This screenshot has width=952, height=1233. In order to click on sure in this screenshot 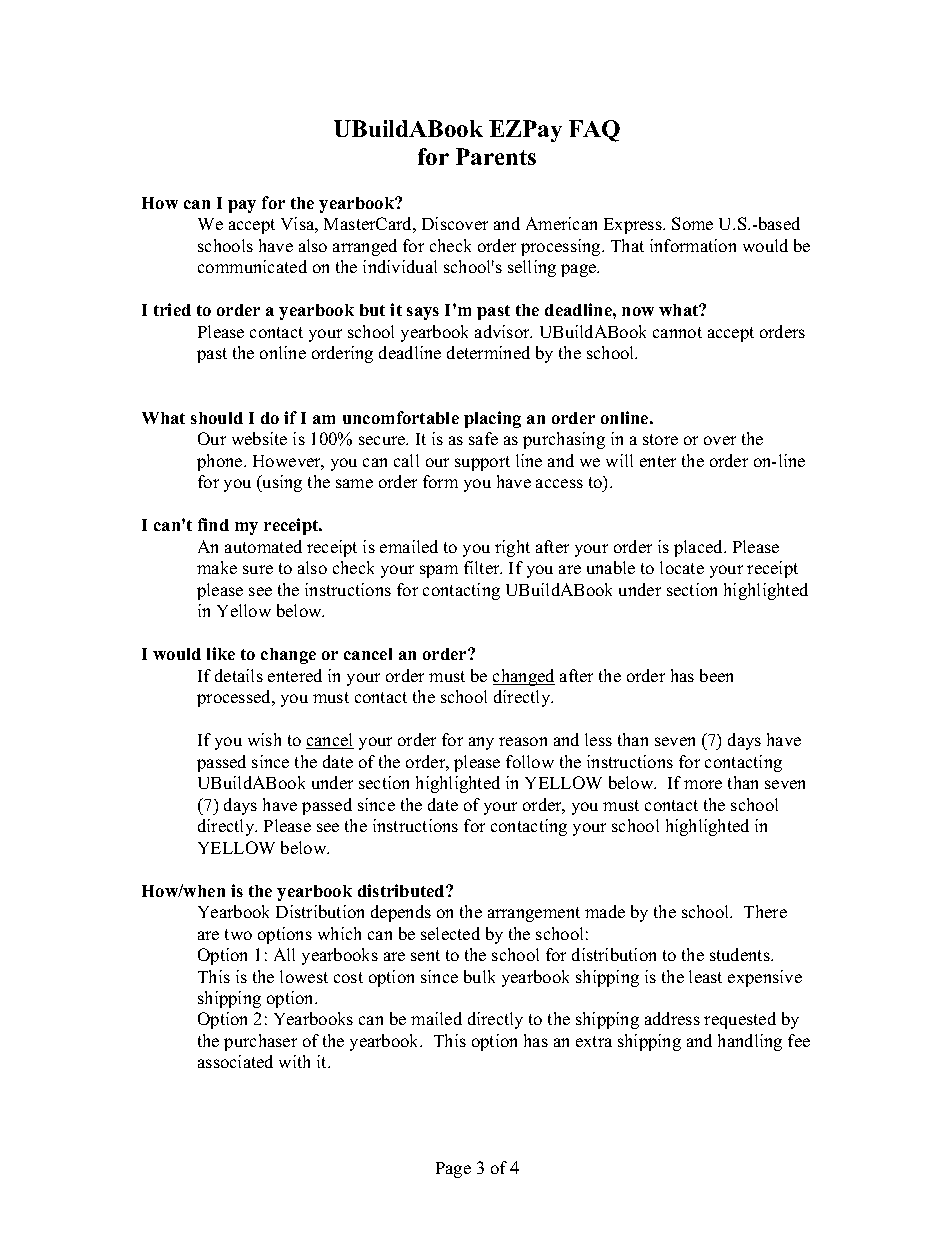, I will do `click(258, 569)`.
